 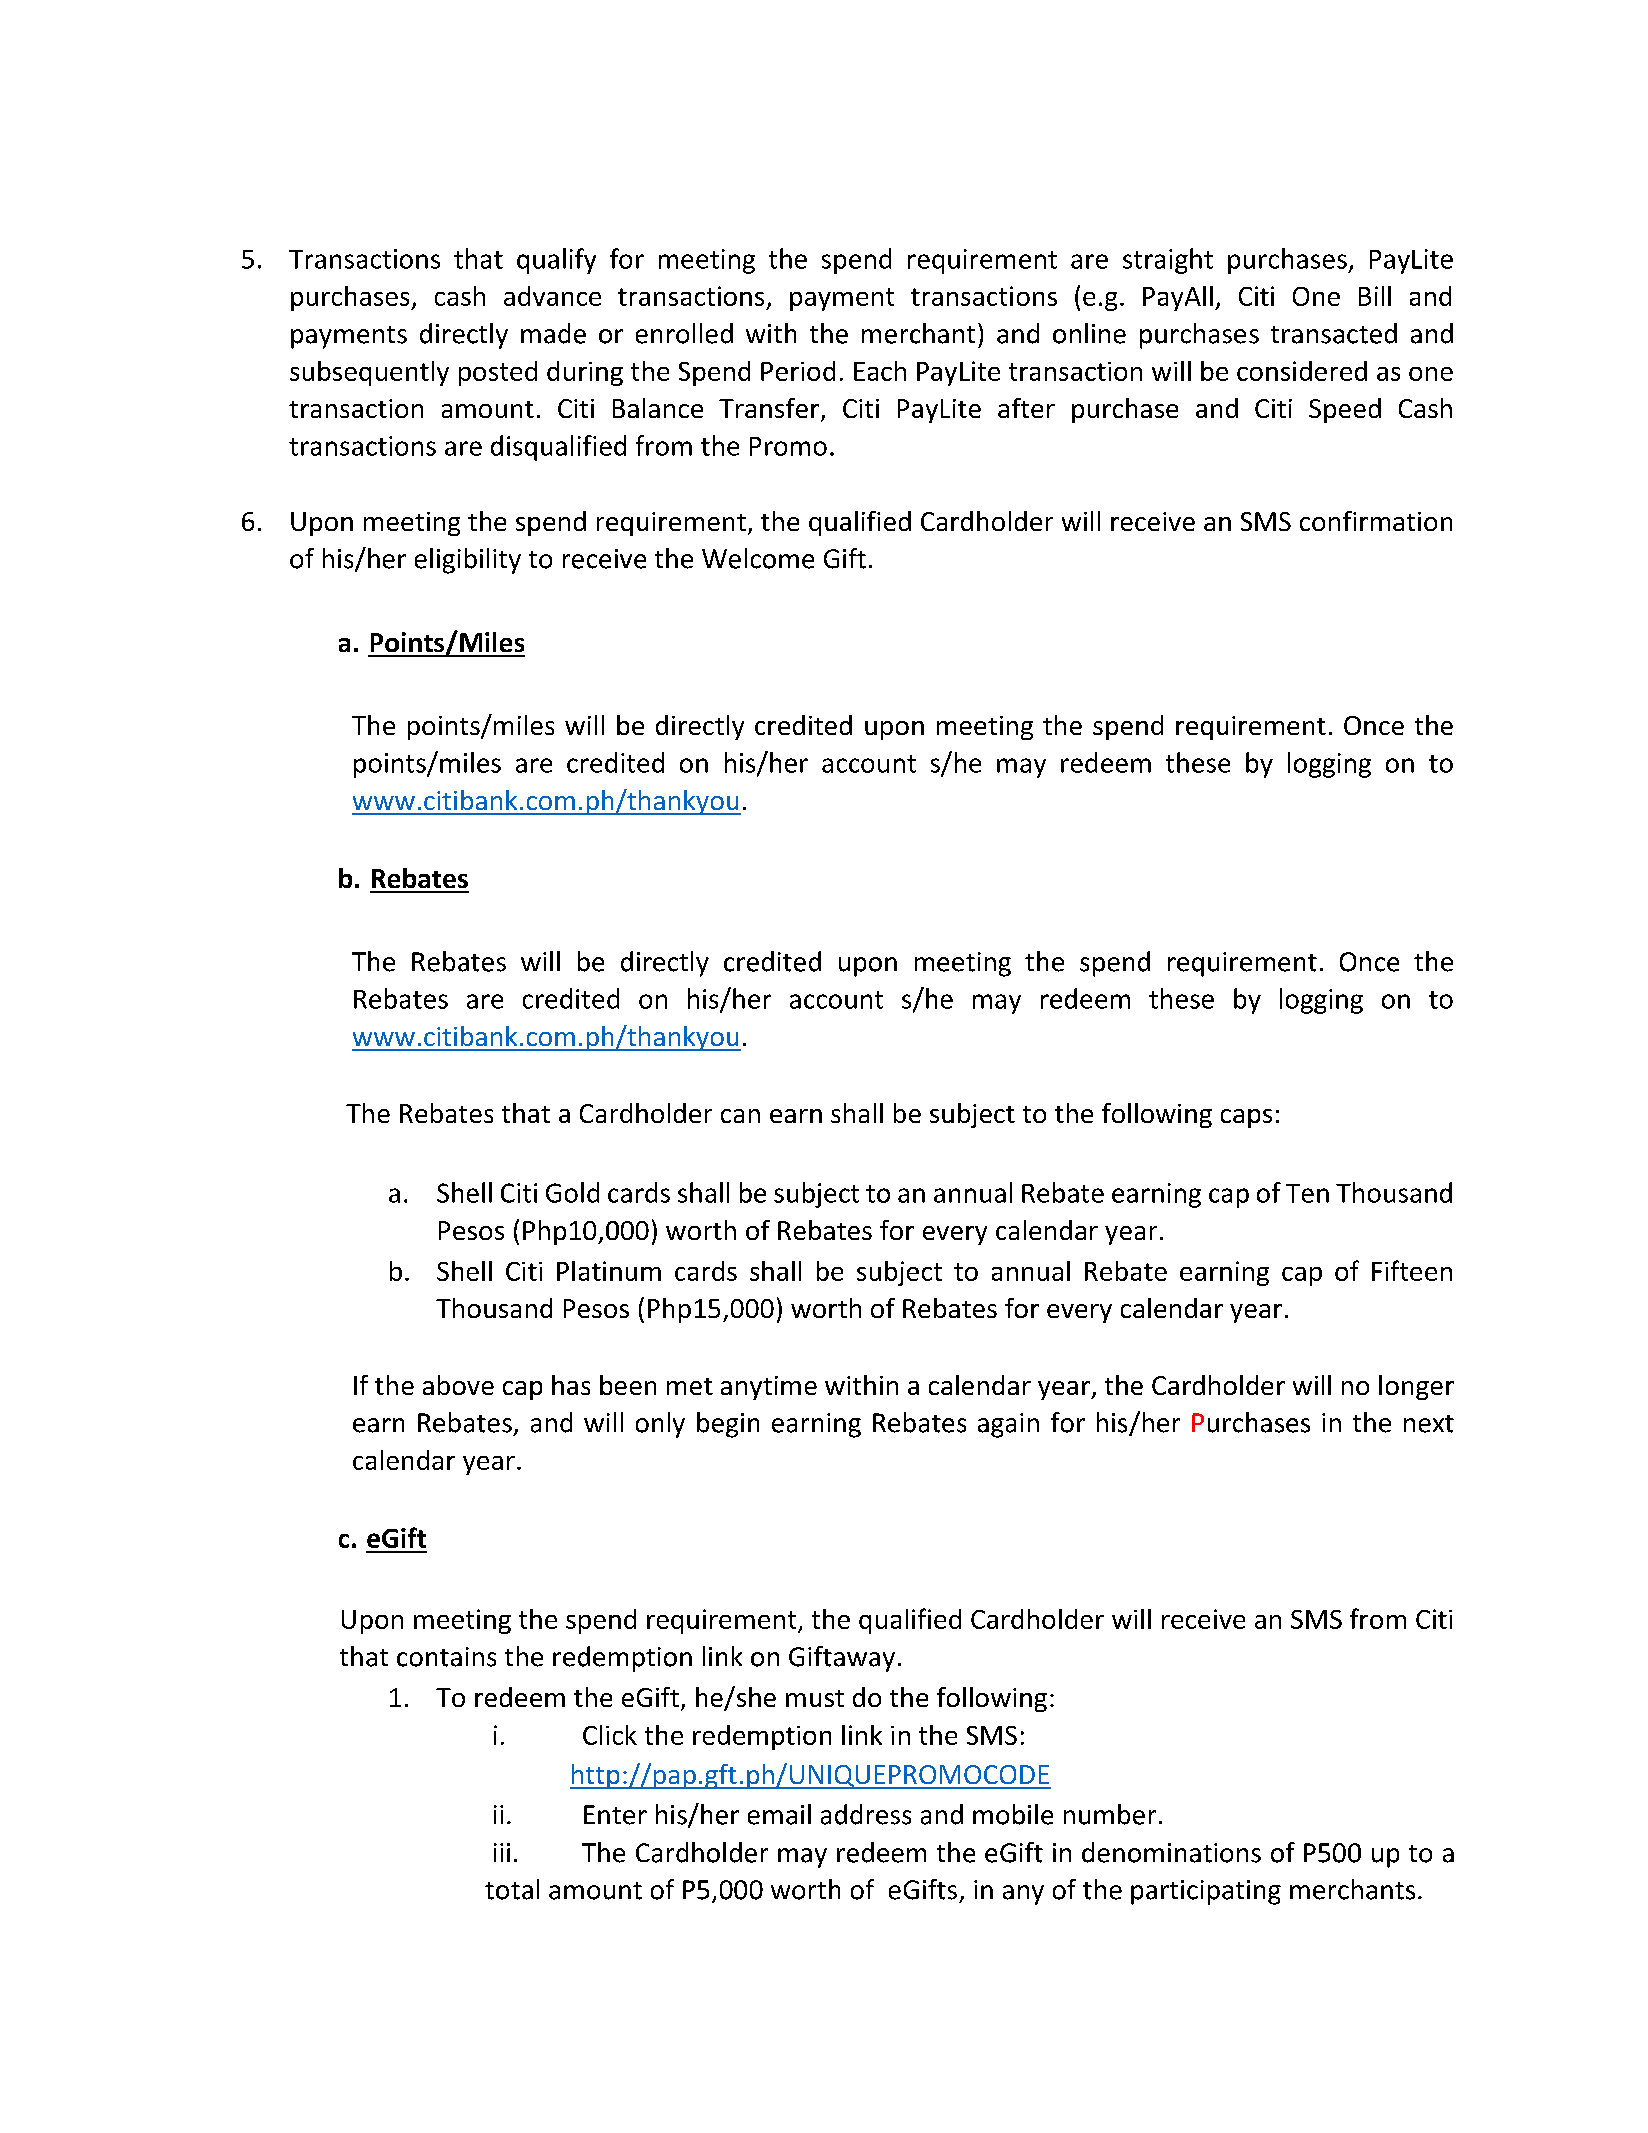 What do you see at coordinates (1246, 1118) in the screenshot?
I see `caps` at bounding box center [1246, 1118].
